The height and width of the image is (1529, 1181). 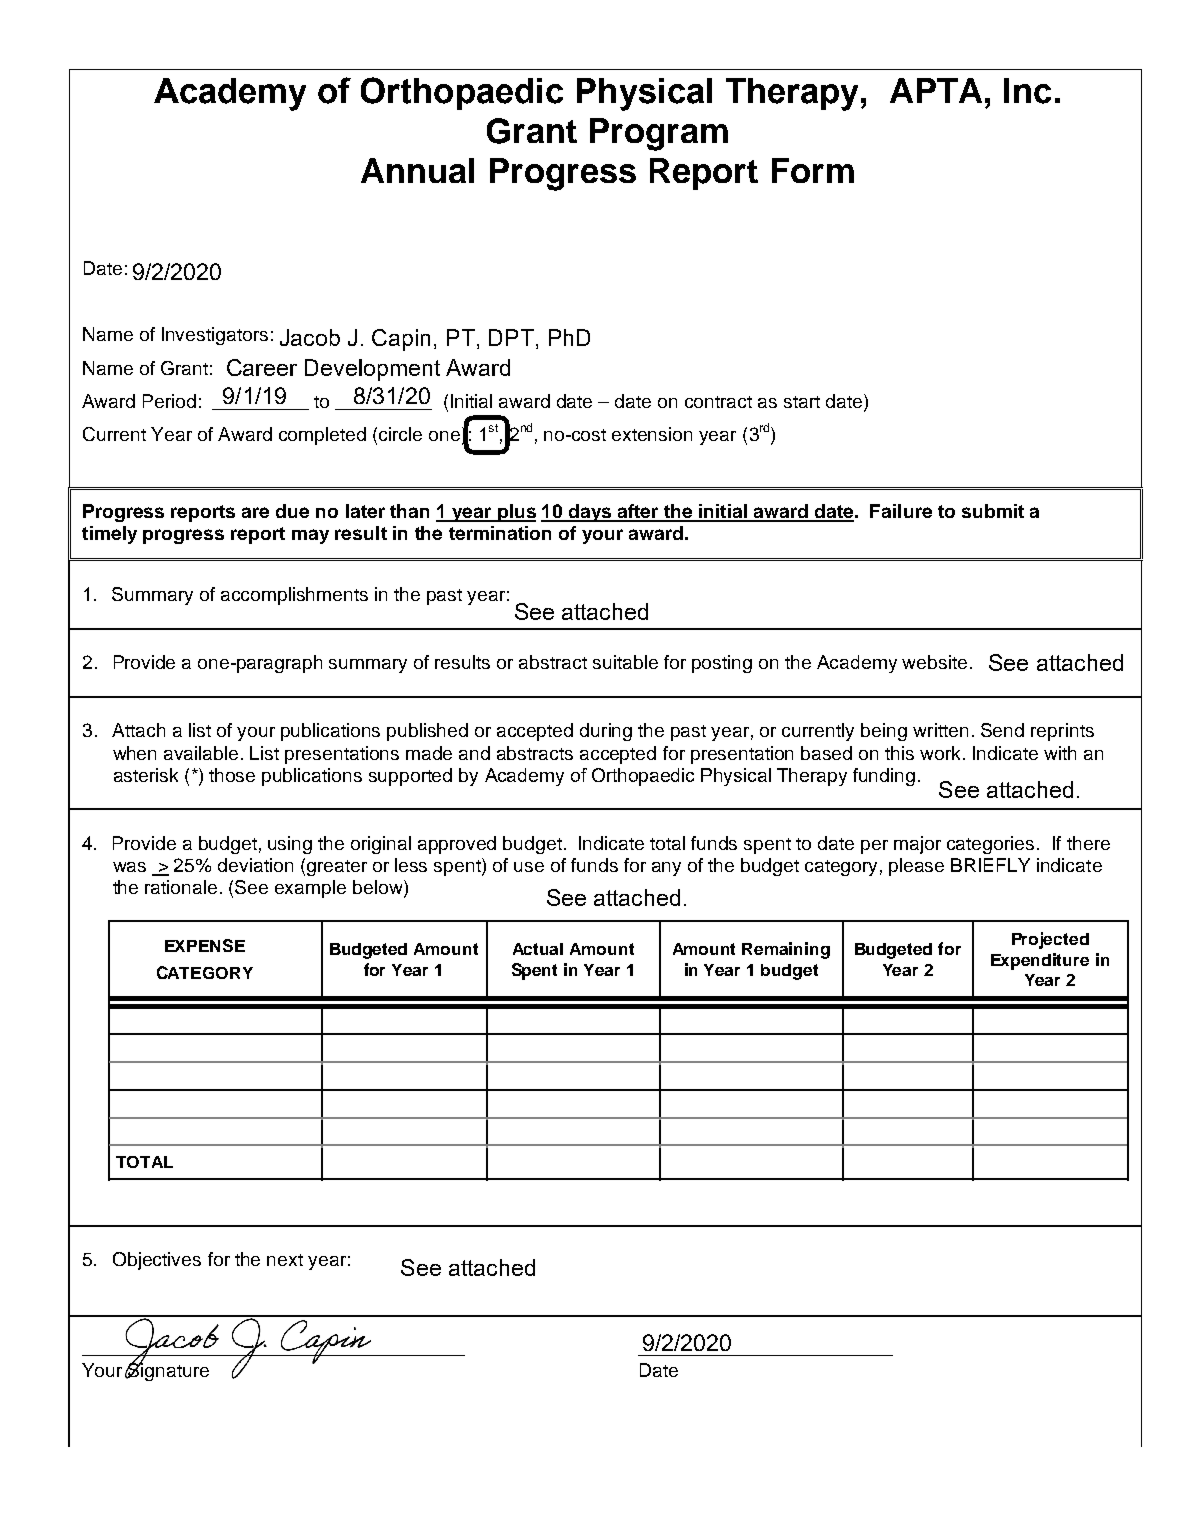 What do you see at coordinates (255, 865) in the image?
I see `deviation` at bounding box center [255, 865].
